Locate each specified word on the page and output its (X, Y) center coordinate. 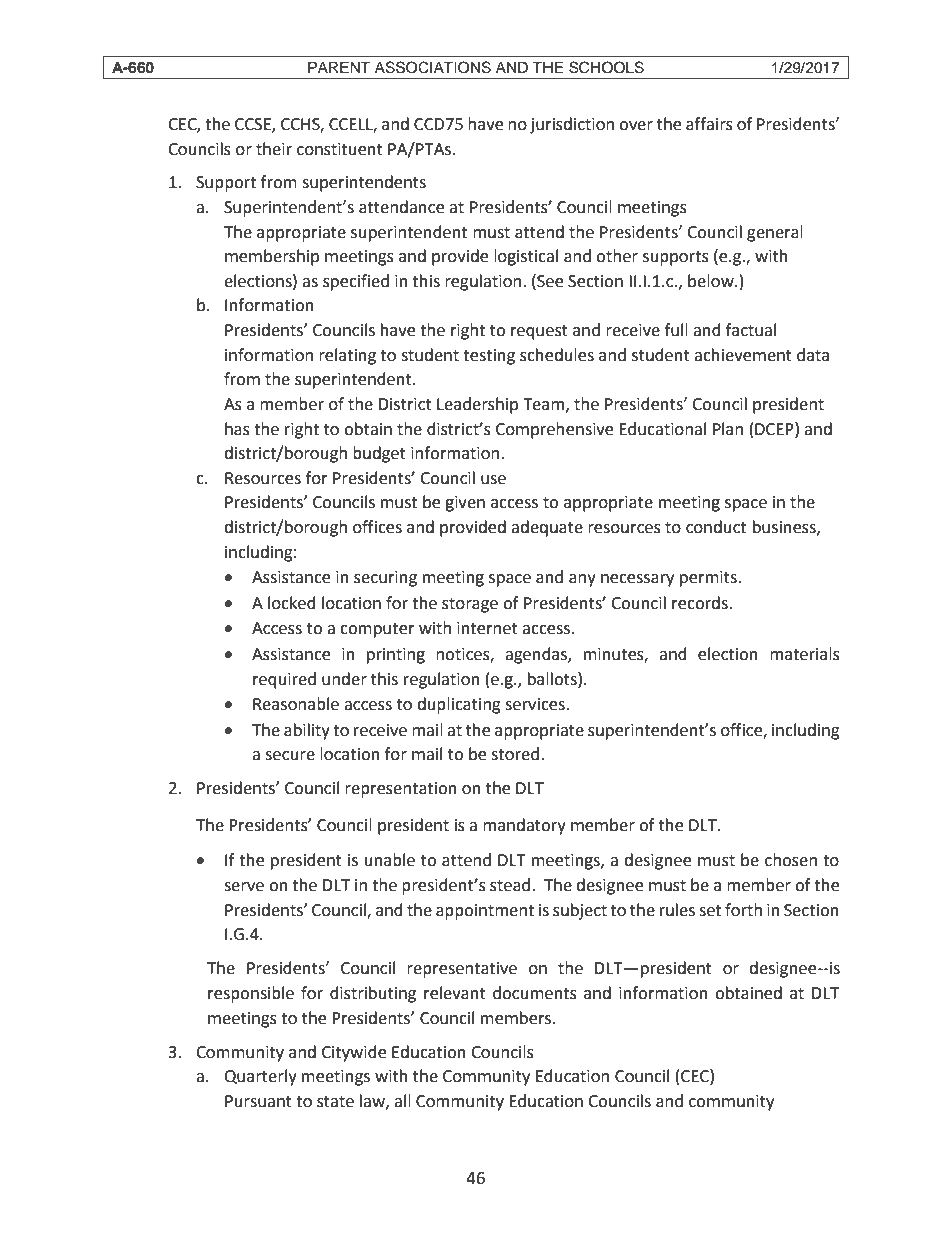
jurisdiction (572, 125)
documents (535, 993)
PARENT (339, 67)
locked (292, 603)
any (582, 580)
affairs (709, 124)
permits (709, 579)
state (335, 1102)
